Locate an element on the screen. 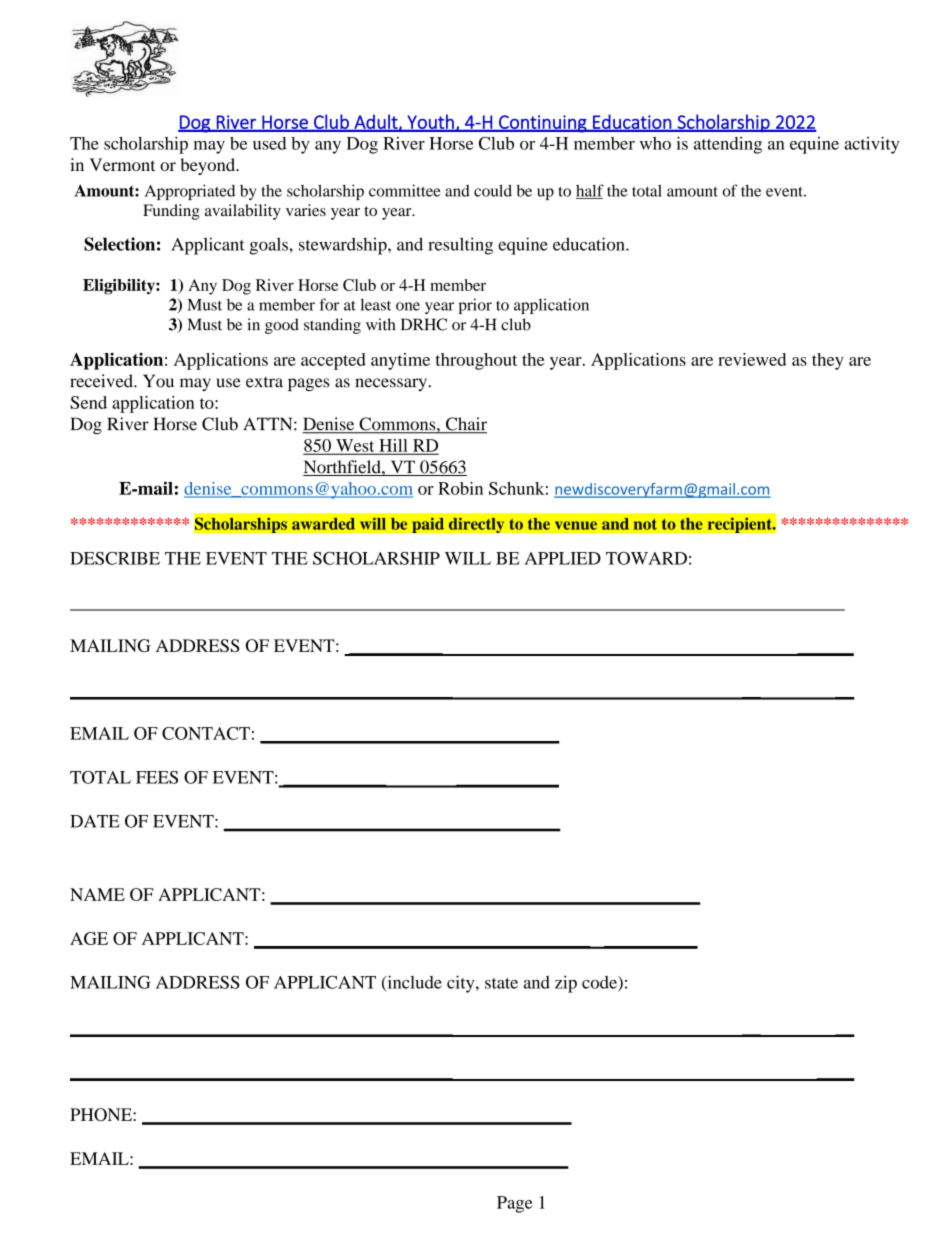  APPLIED is located at coordinates (563, 558).
